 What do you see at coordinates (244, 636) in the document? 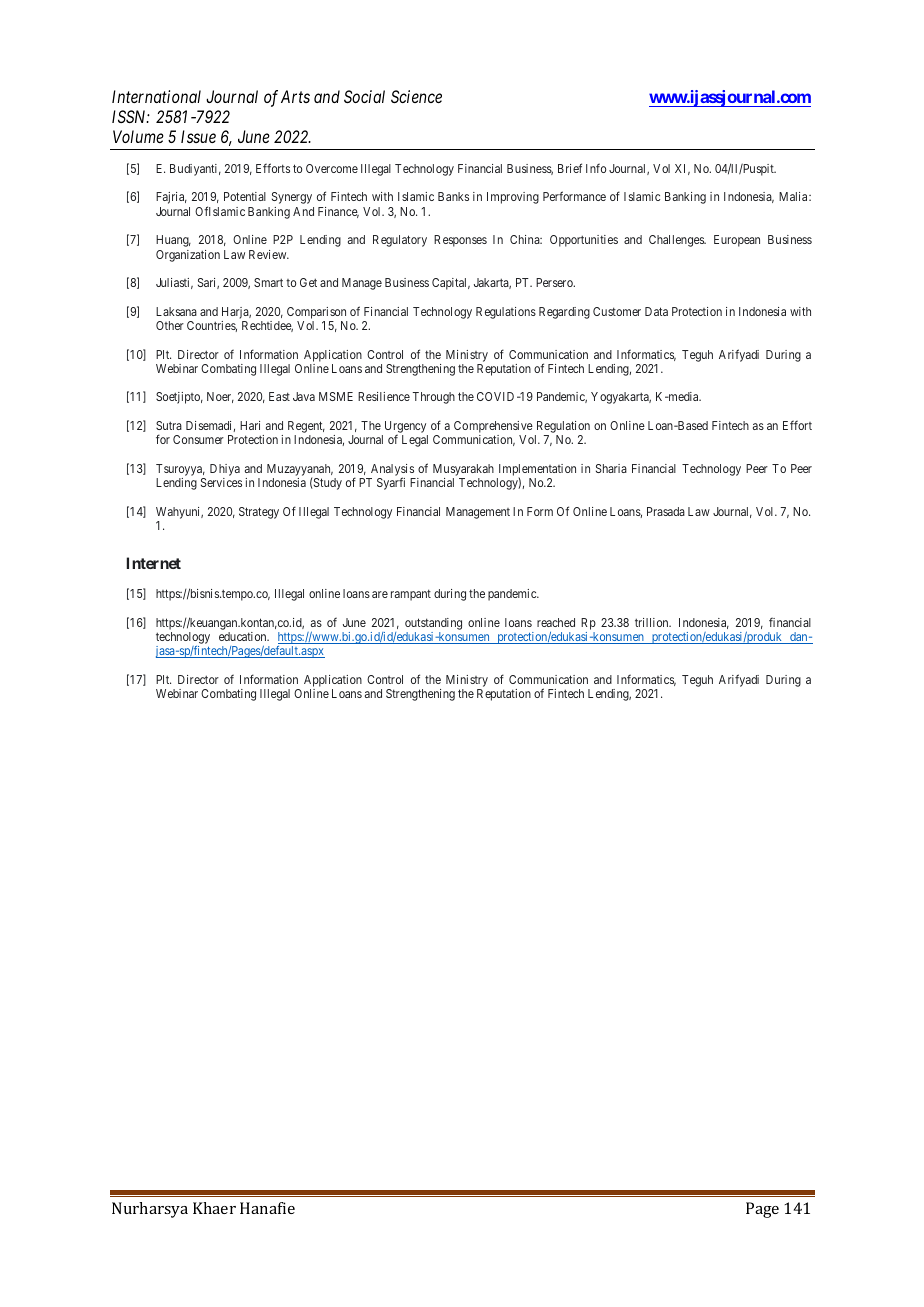
I see `education` at bounding box center [244, 636].
